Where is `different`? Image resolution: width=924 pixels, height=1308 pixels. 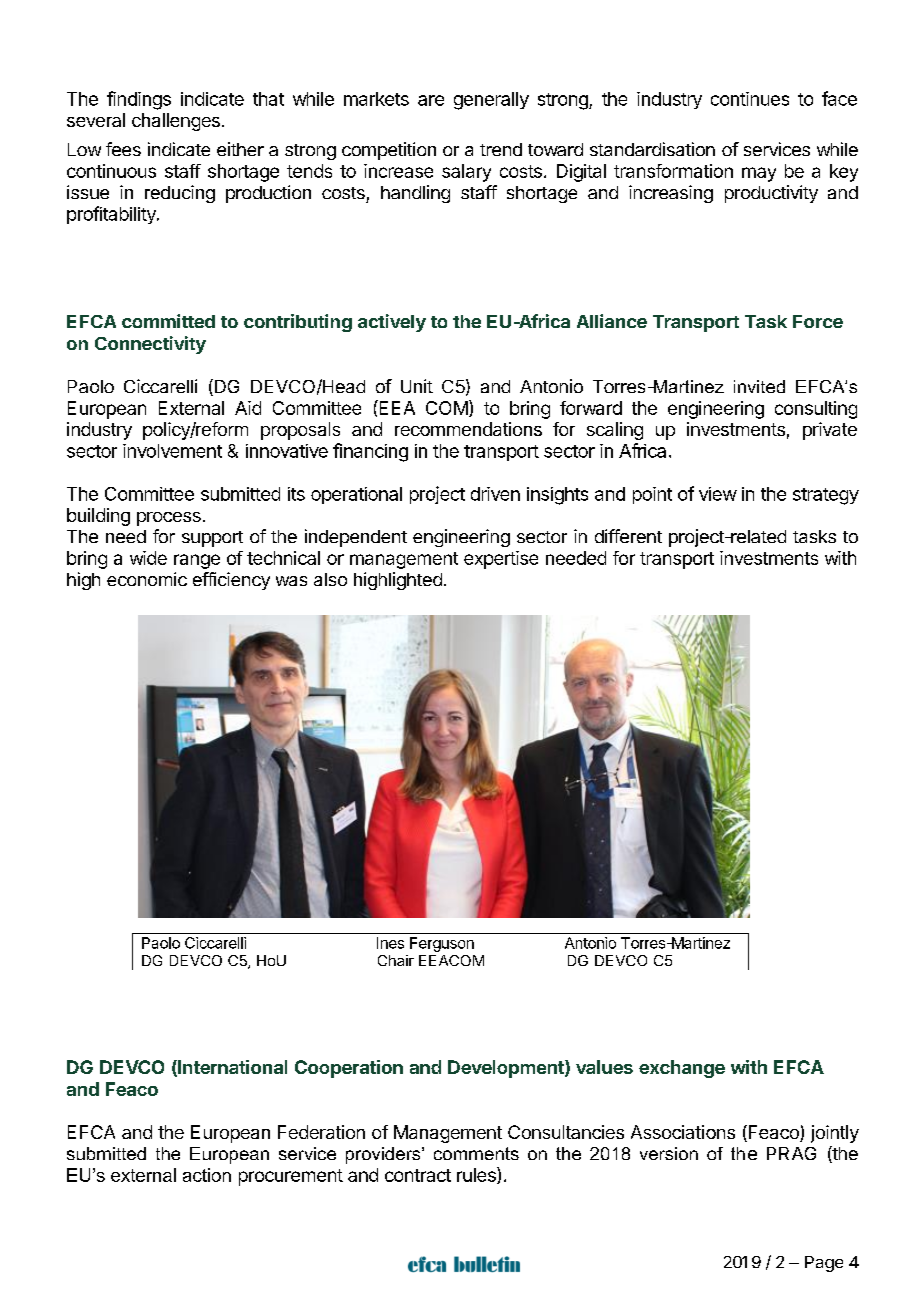 different is located at coordinates (628, 536).
